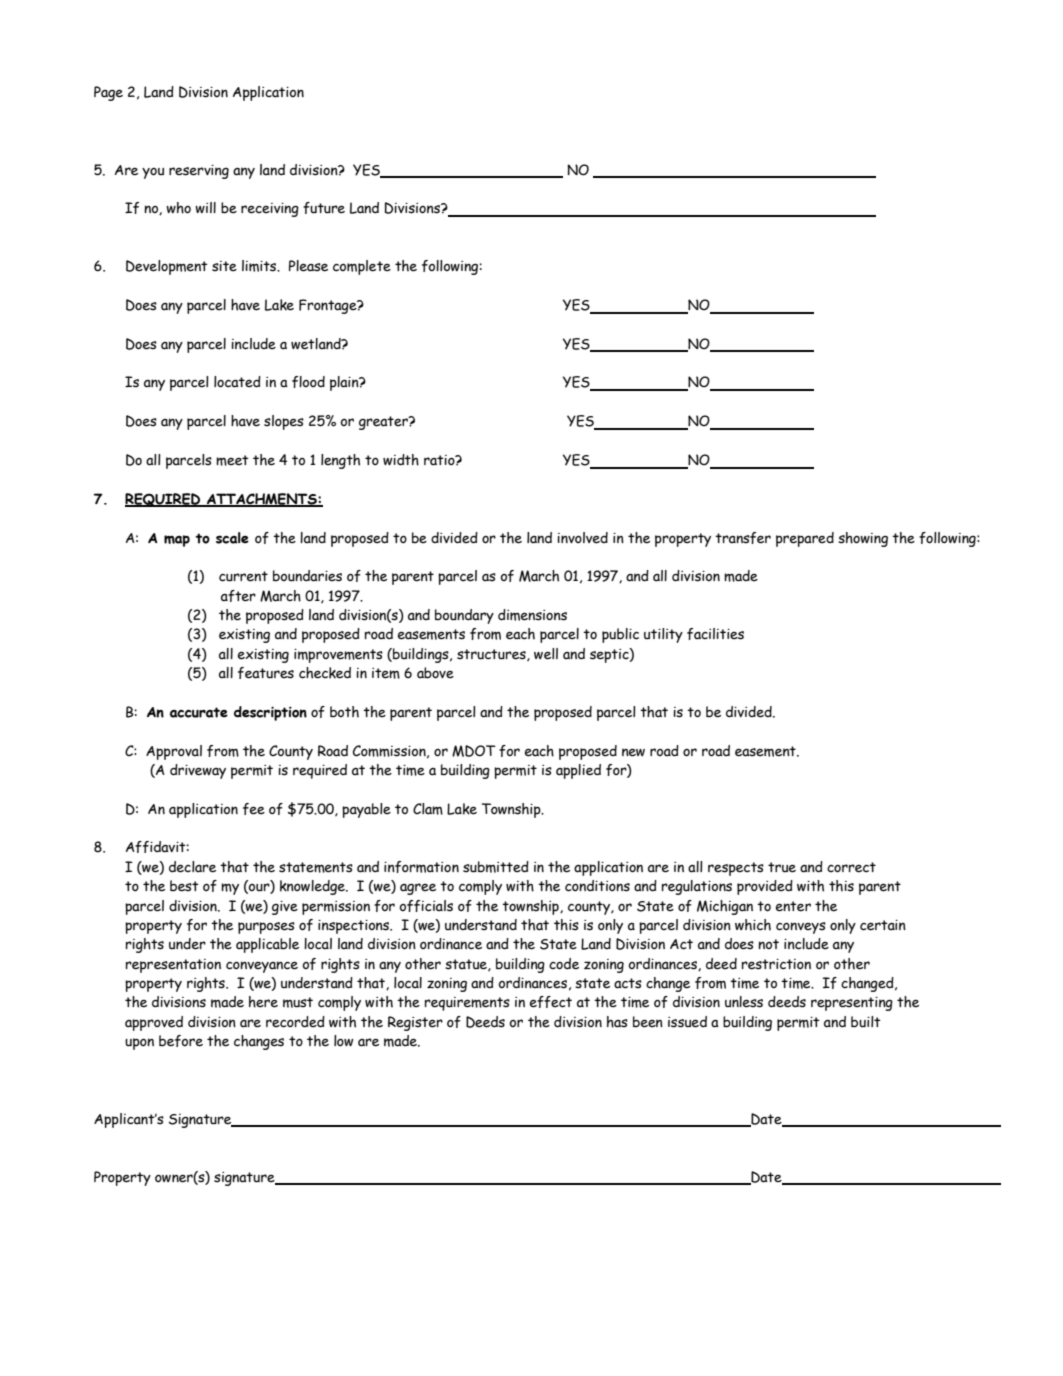 The image size is (1063, 1376). I want to click on prepared, so click(805, 539).
